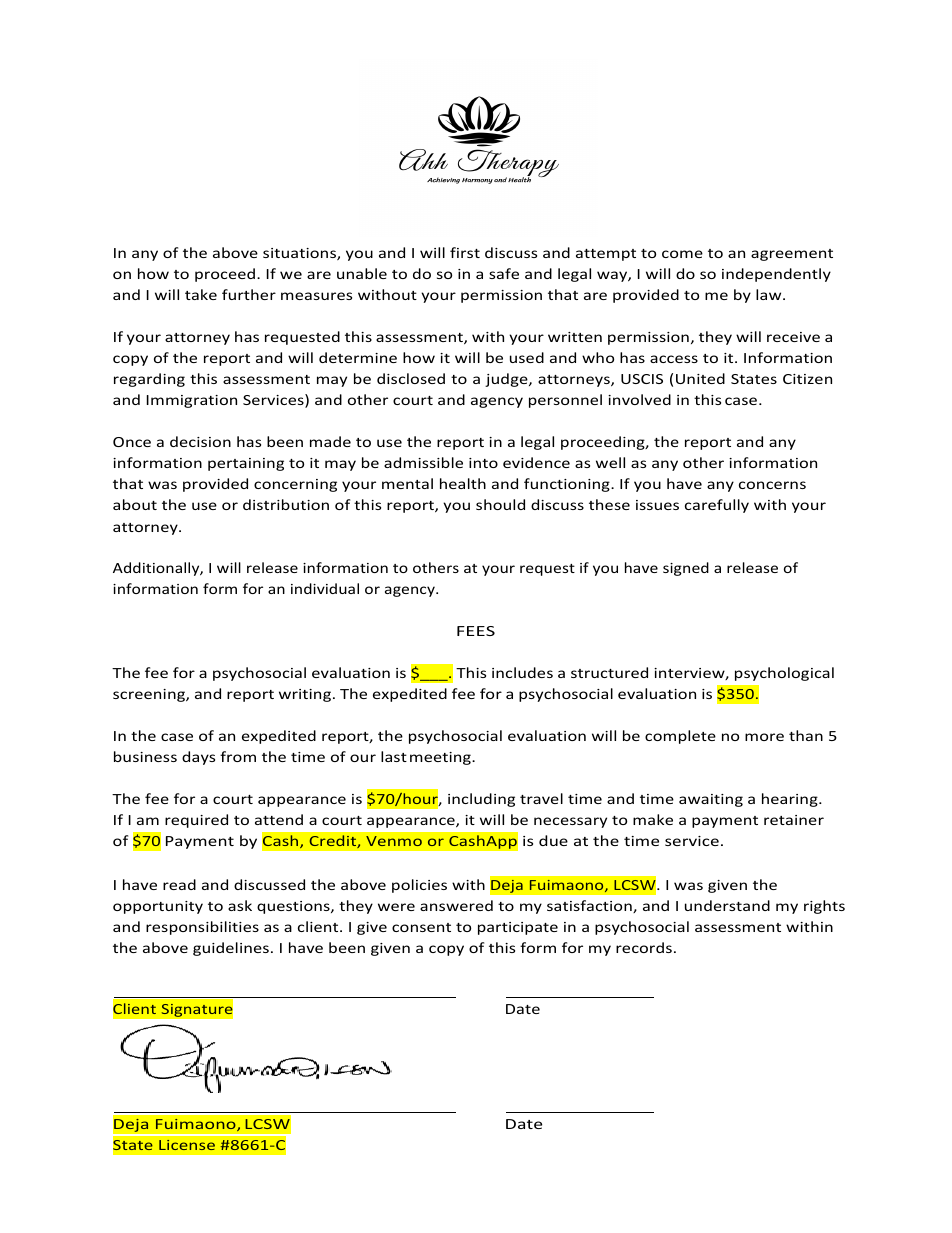  I want to click on required, so click(196, 821).
